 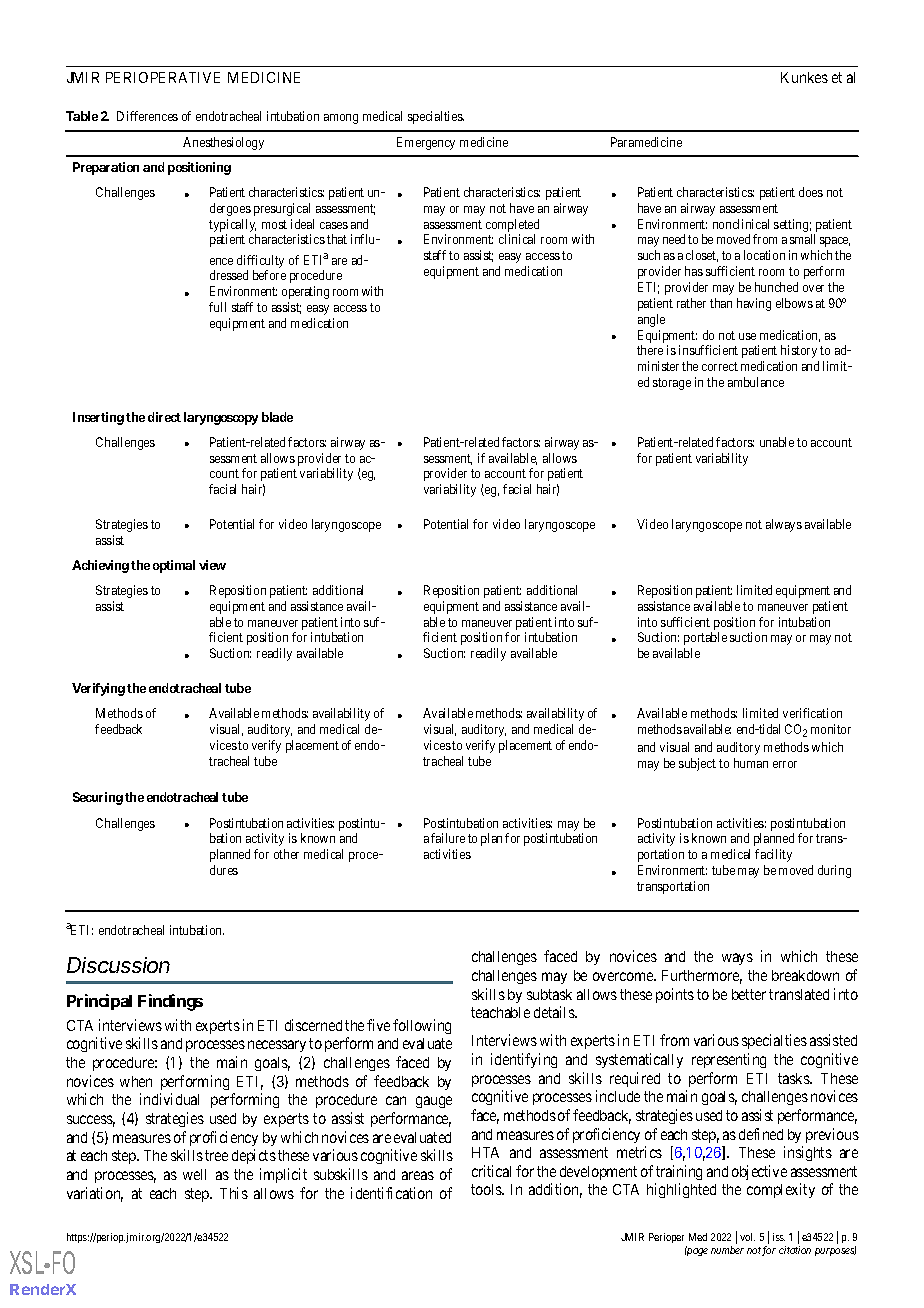 What do you see at coordinates (487, 1189) in the screenshot?
I see `tools` at bounding box center [487, 1189].
